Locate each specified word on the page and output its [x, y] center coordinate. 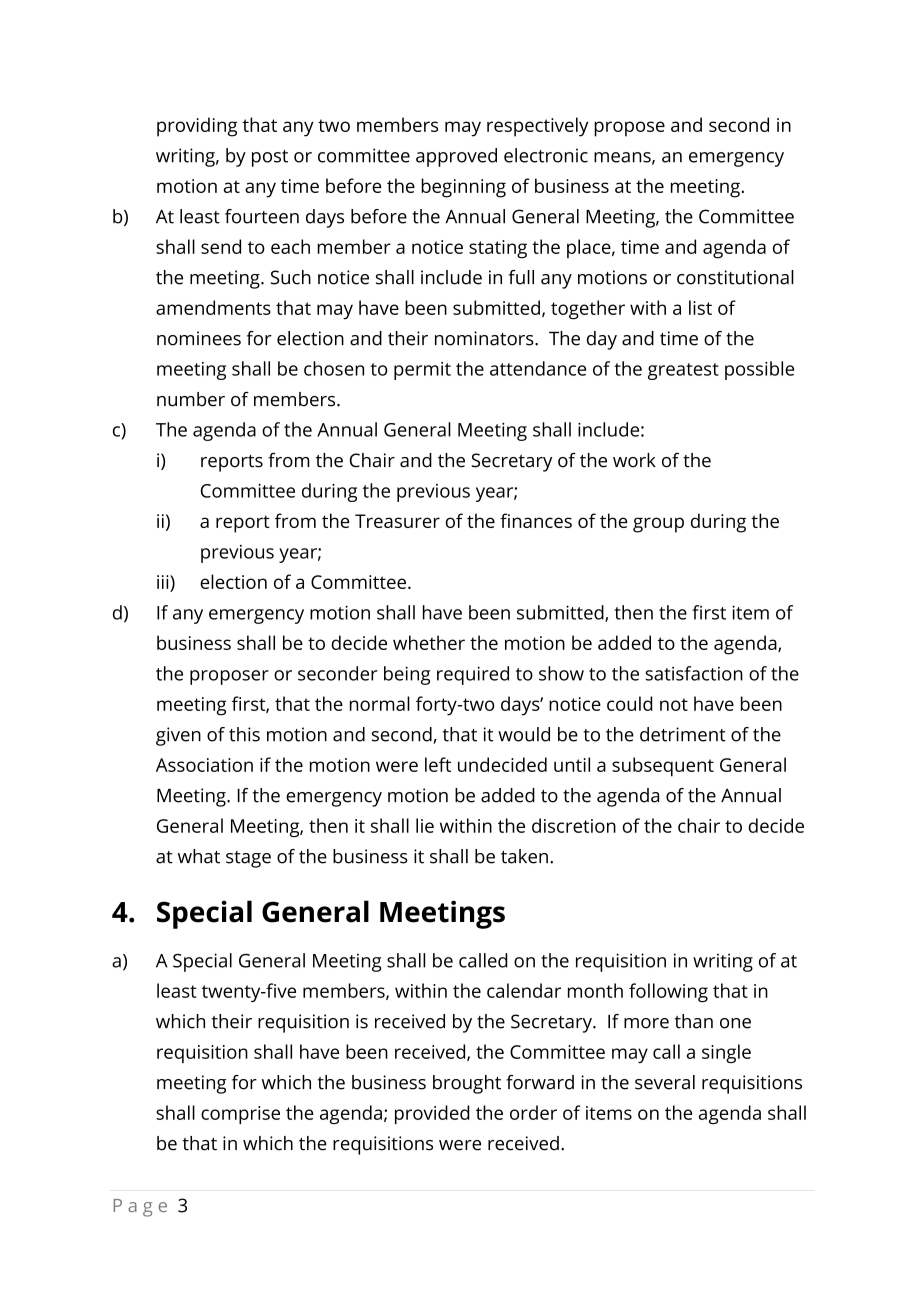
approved [456, 157]
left [438, 764]
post [270, 158]
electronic [546, 155]
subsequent [663, 767]
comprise [240, 1115]
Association [204, 765]
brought [467, 1084]
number [191, 399]
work [634, 460]
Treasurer [397, 521]
